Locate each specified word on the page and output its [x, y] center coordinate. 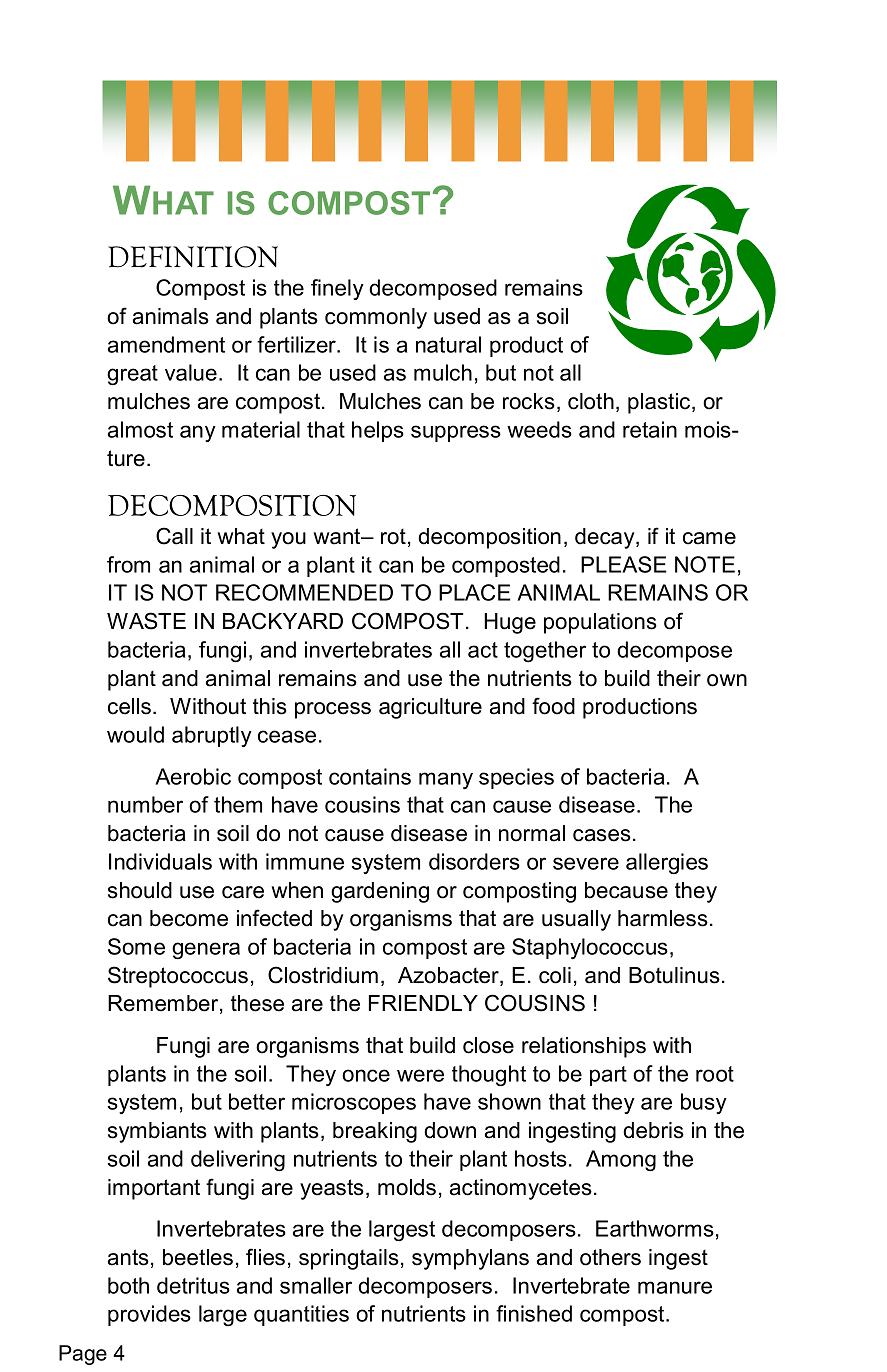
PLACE [474, 592]
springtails [349, 1259]
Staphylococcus [590, 948]
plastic [660, 403]
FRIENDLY [423, 1003]
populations [600, 623]
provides [149, 1315]
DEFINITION [193, 257]
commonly [376, 318]
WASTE [146, 621]
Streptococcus [178, 977]
